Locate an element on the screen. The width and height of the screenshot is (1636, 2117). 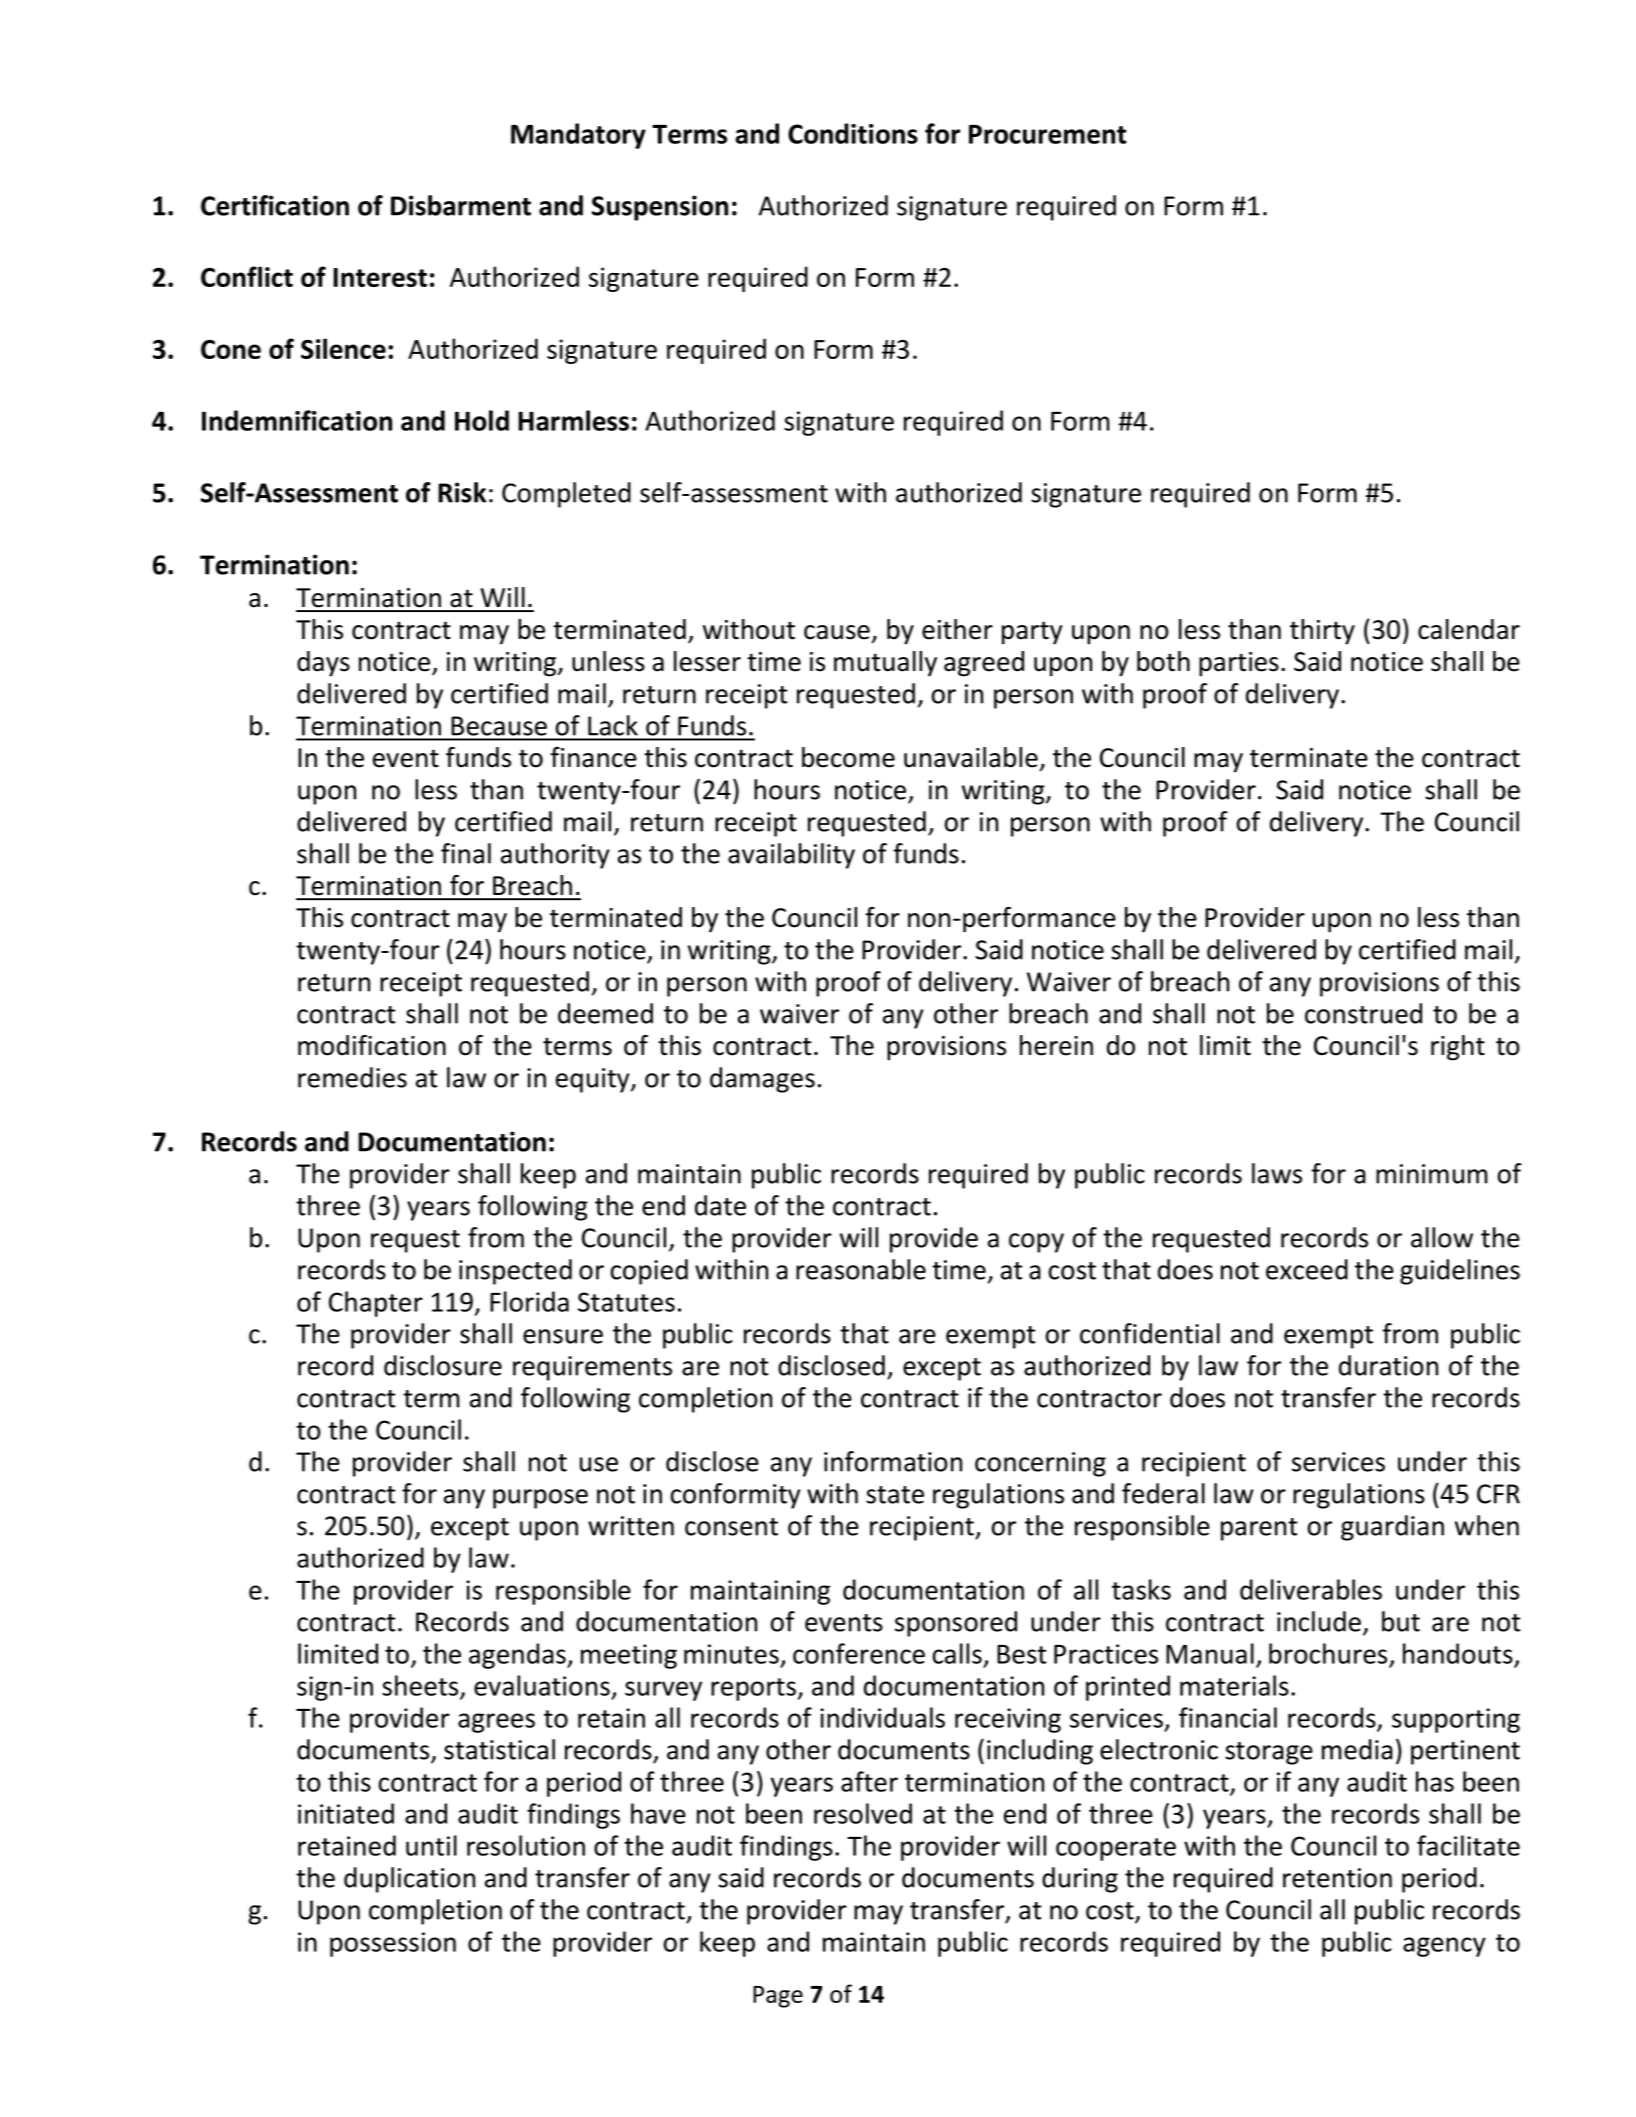
Chapter is located at coordinates (376, 1304).
